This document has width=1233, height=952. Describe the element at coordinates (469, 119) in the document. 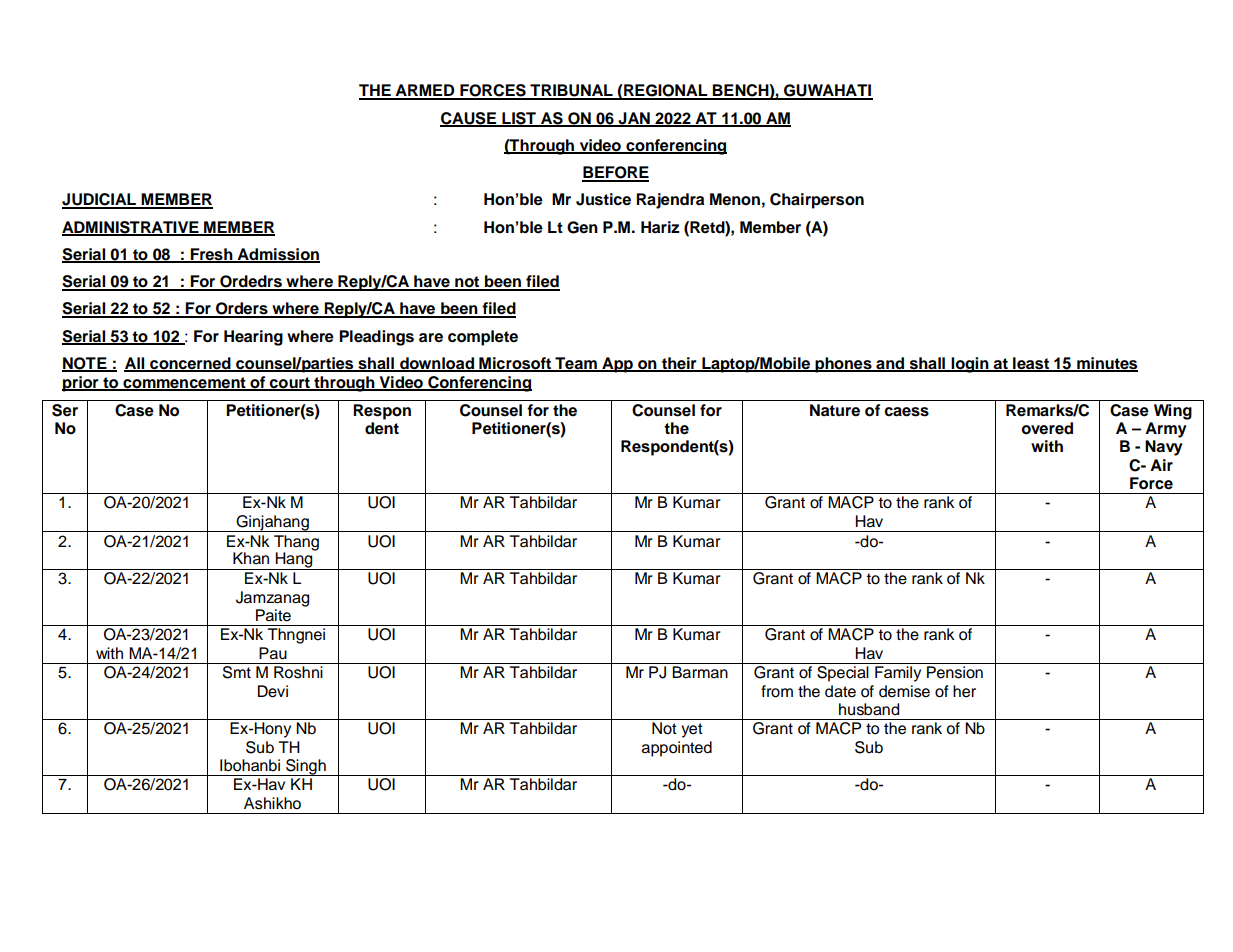

I see `CAUSE` at that location.
